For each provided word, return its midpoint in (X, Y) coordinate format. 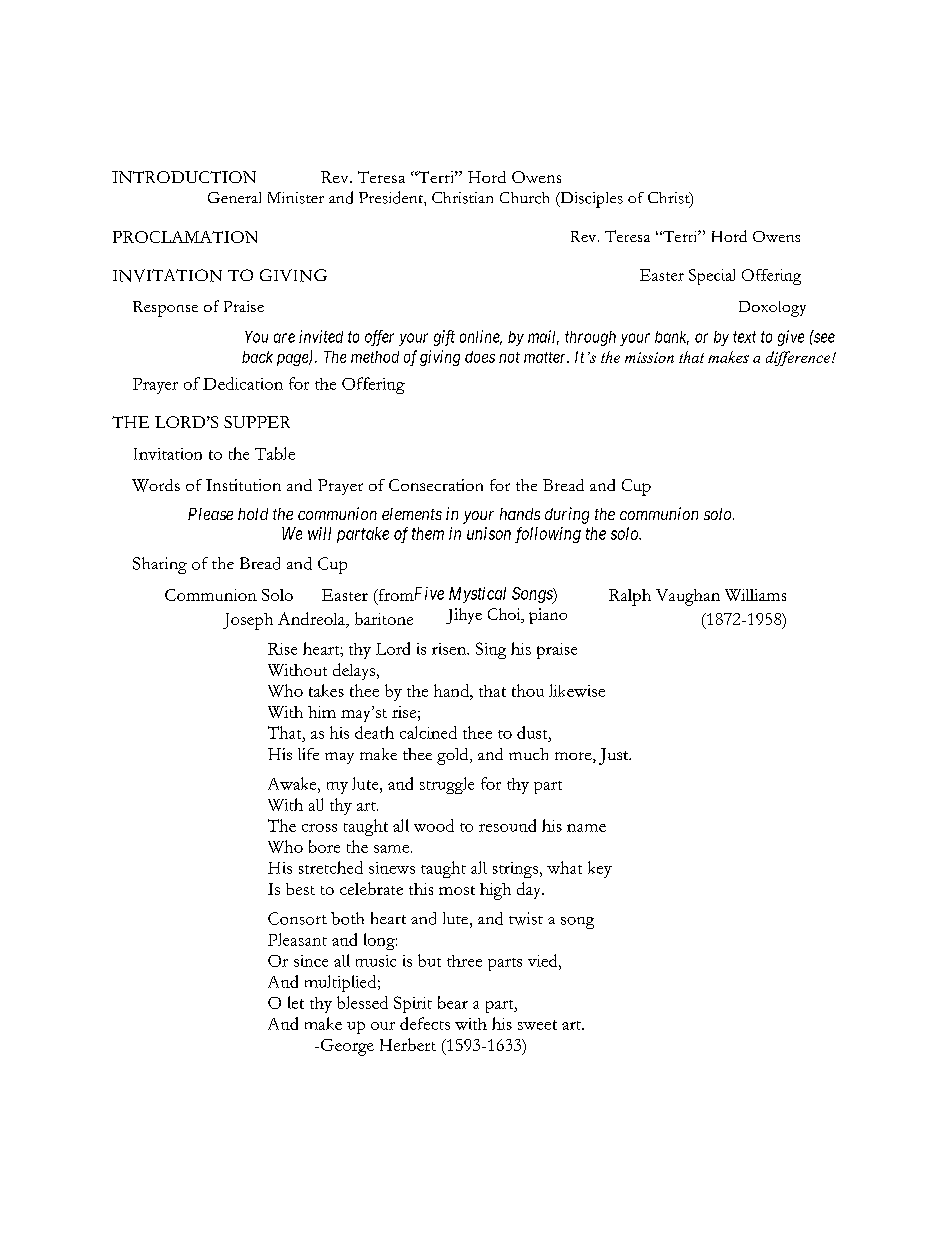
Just (615, 756)
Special (712, 277)
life (308, 754)
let (296, 1002)
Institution (243, 485)
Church (524, 198)
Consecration (436, 485)
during (567, 515)
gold (454, 756)
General (234, 197)
